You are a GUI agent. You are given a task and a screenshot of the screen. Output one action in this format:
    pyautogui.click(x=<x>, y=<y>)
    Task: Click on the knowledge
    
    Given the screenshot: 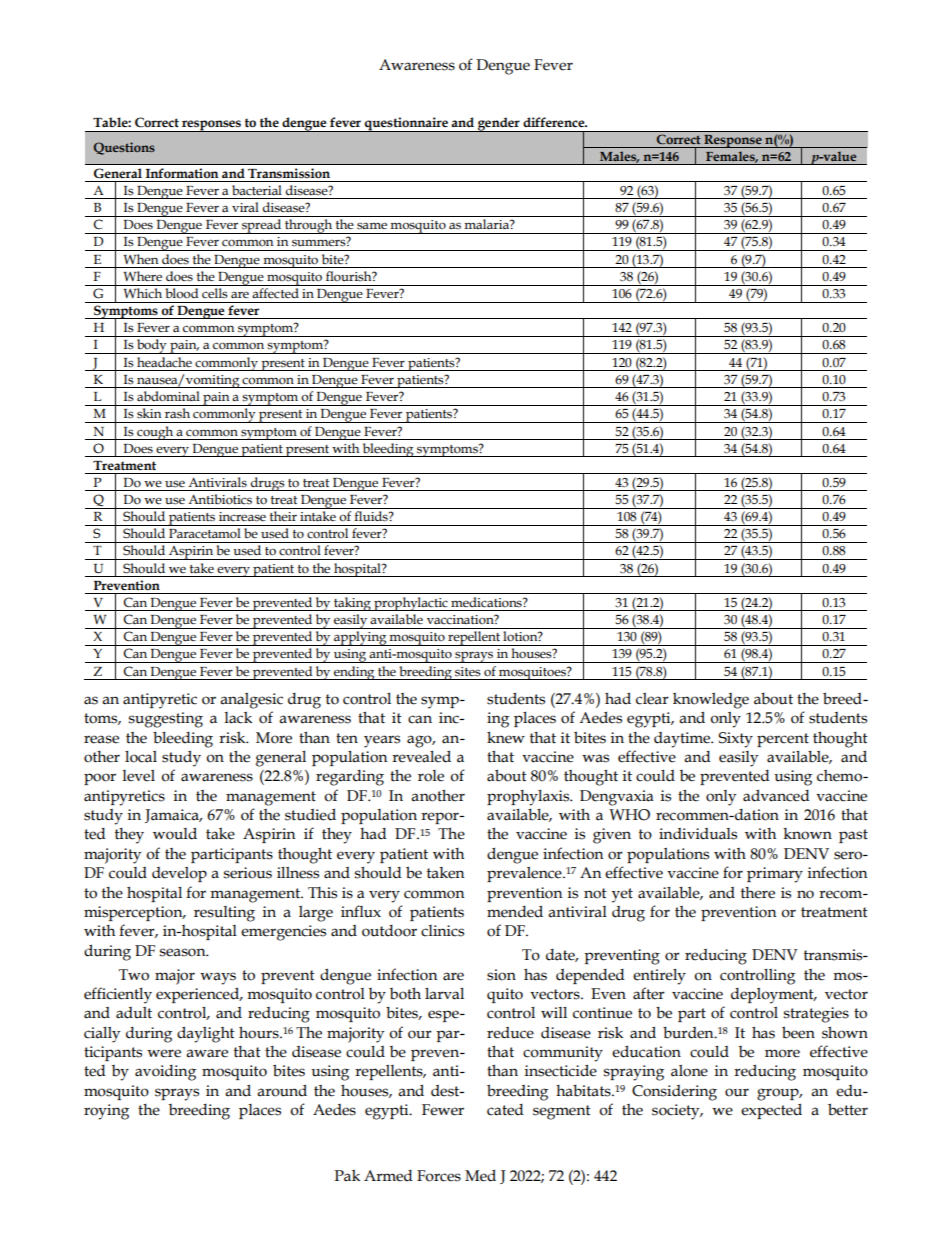 What is the action you would take?
    pyautogui.click(x=711, y=700)
